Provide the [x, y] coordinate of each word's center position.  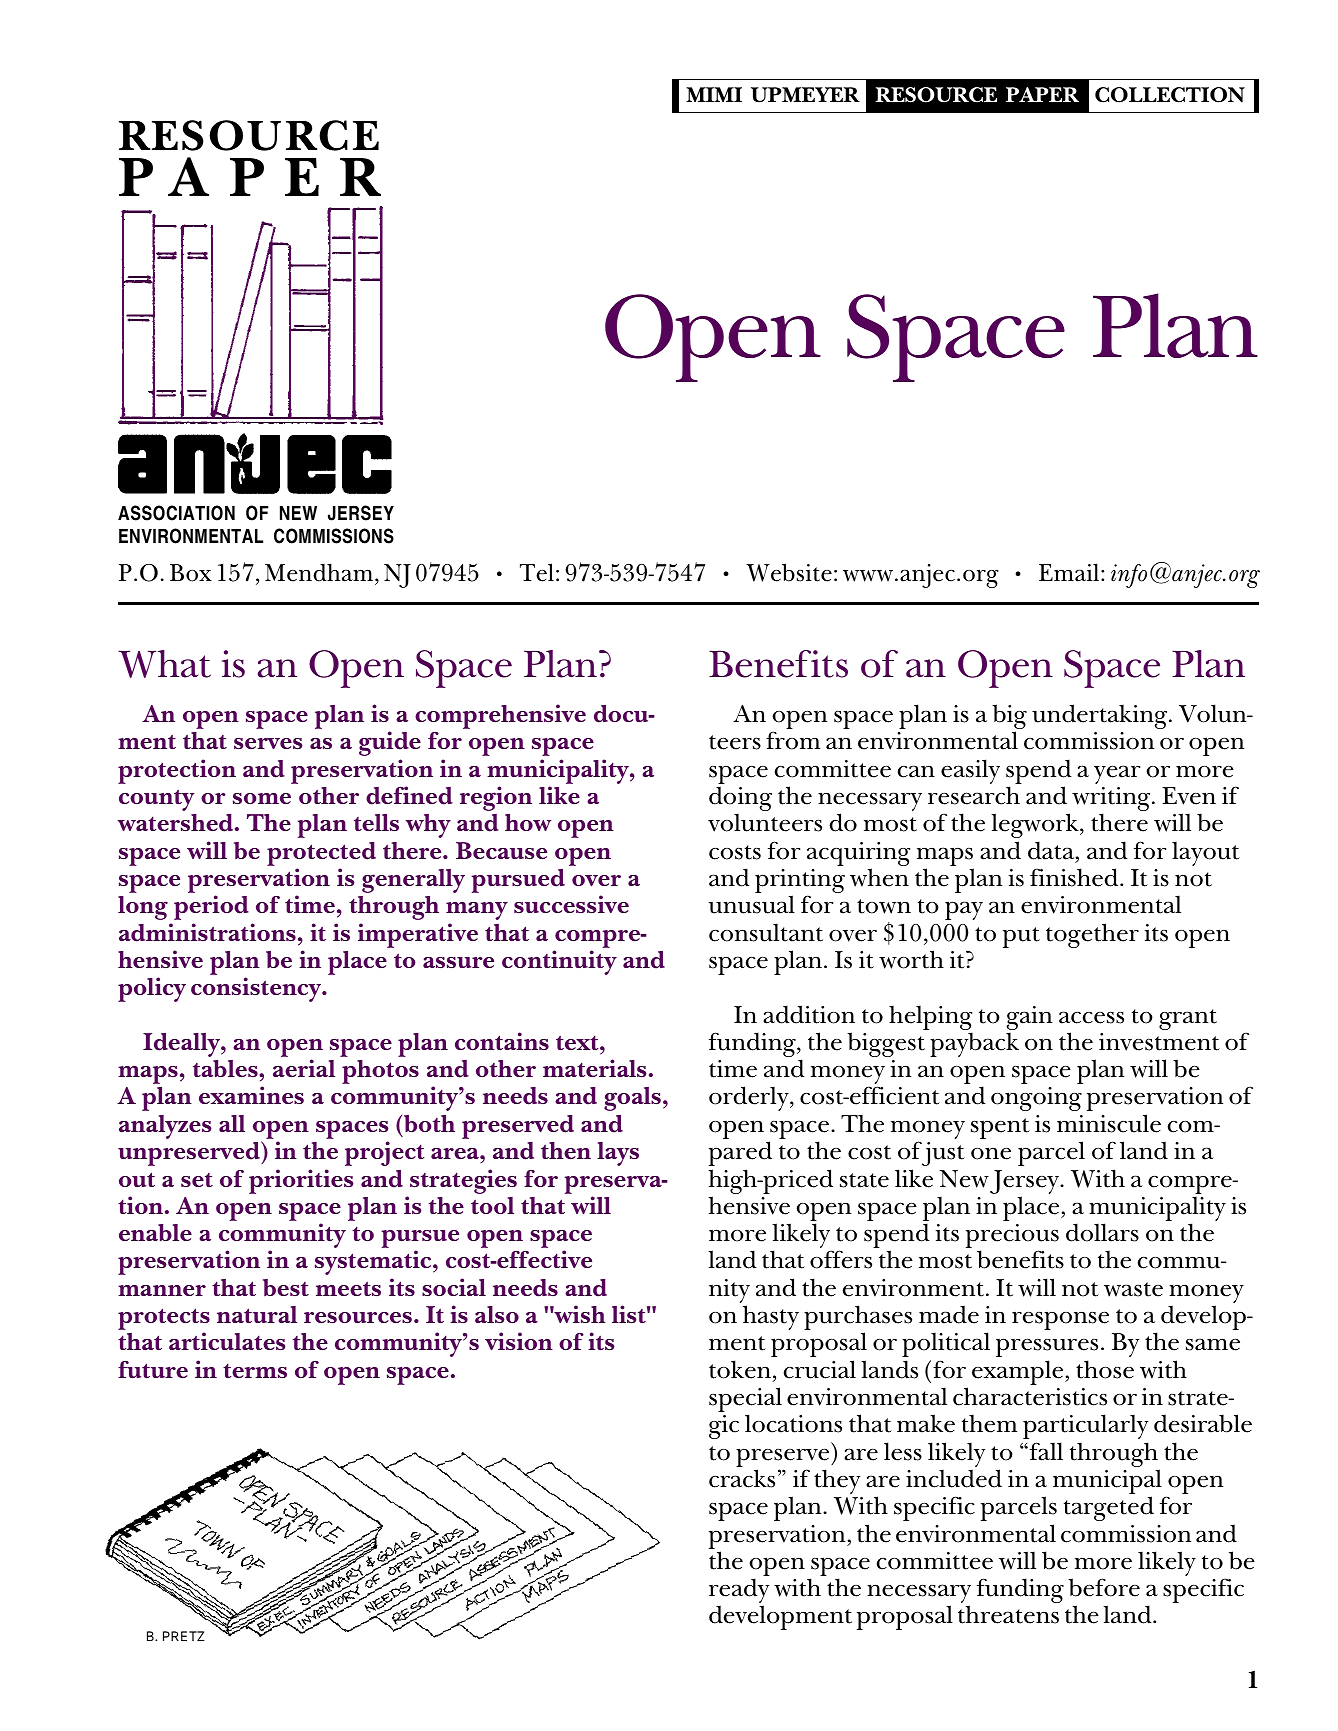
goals [632, 1099]
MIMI [714, 94]
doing [740, 800]
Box [191, 573]
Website [789, 572]
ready [739, 1592]
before [1104, 1587]
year [1117, 774]
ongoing [1036, 1099]
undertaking [1101, 716]
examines [251, 1095]
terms [255, 1370]
